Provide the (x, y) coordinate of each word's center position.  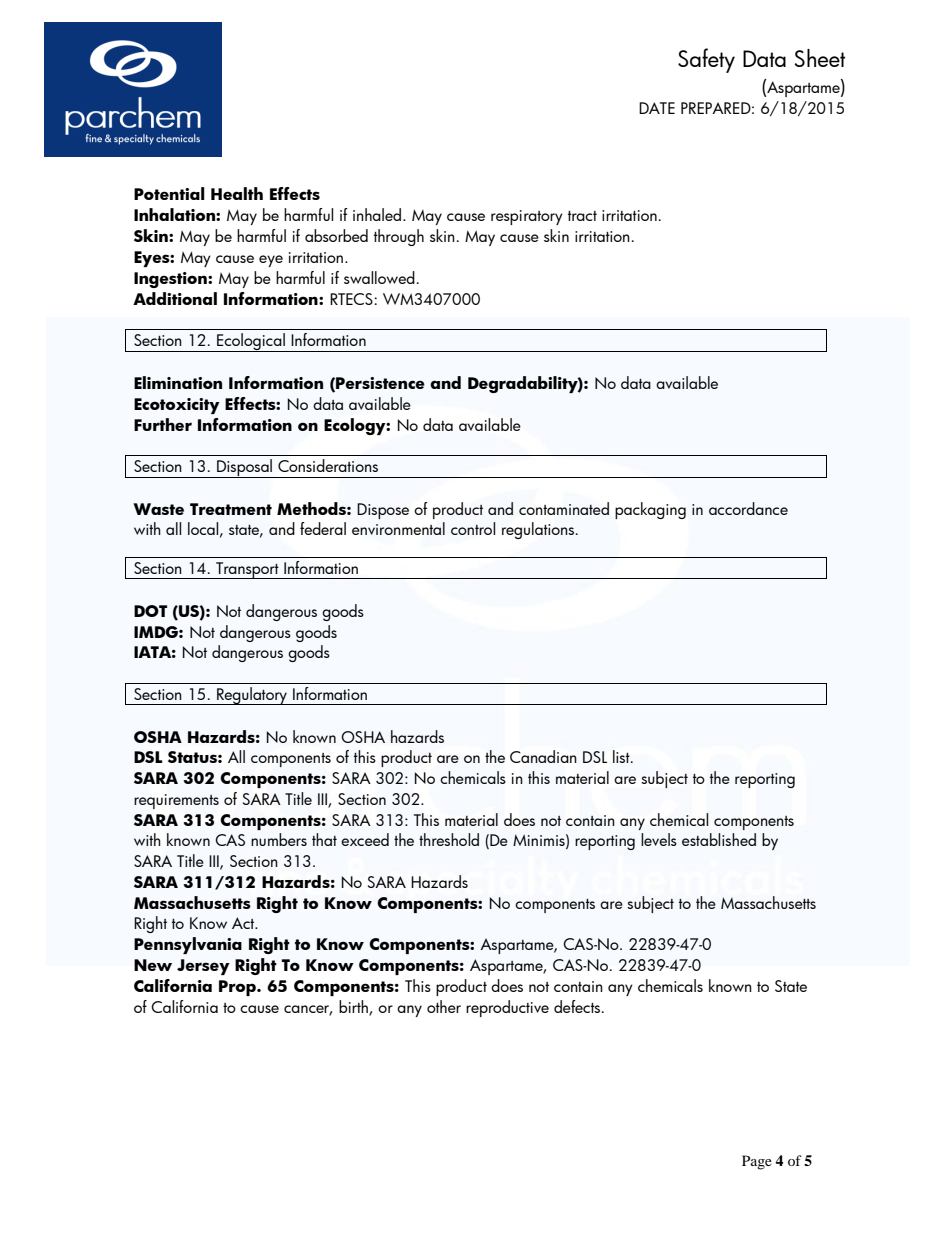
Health (237, 193)
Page (757, 1162)
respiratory (527, 217)
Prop (238, 988)
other (444, 1006)
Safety (706, 60)
